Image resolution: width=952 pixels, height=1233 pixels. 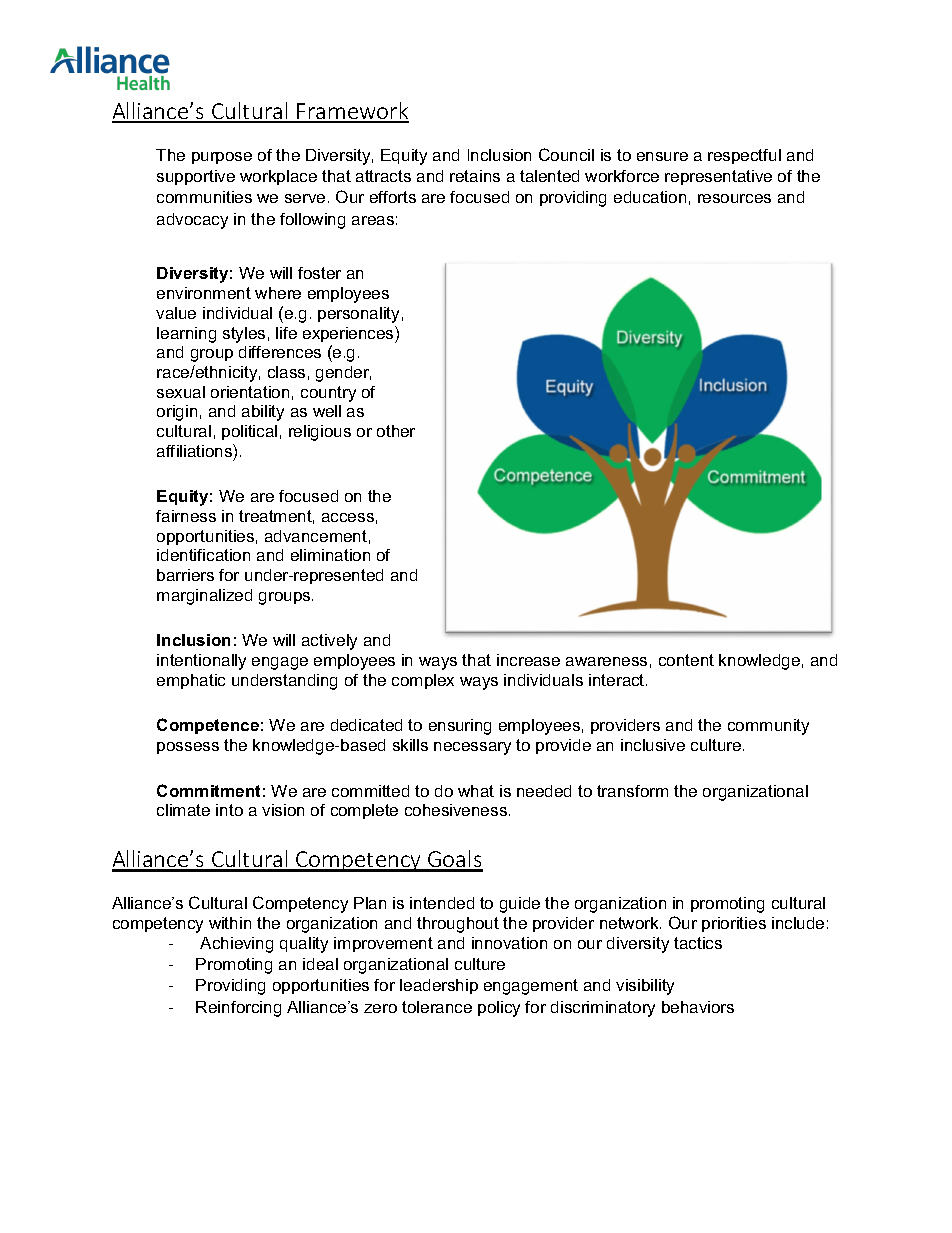 I want to click on what, so click(x=476, y=791).
